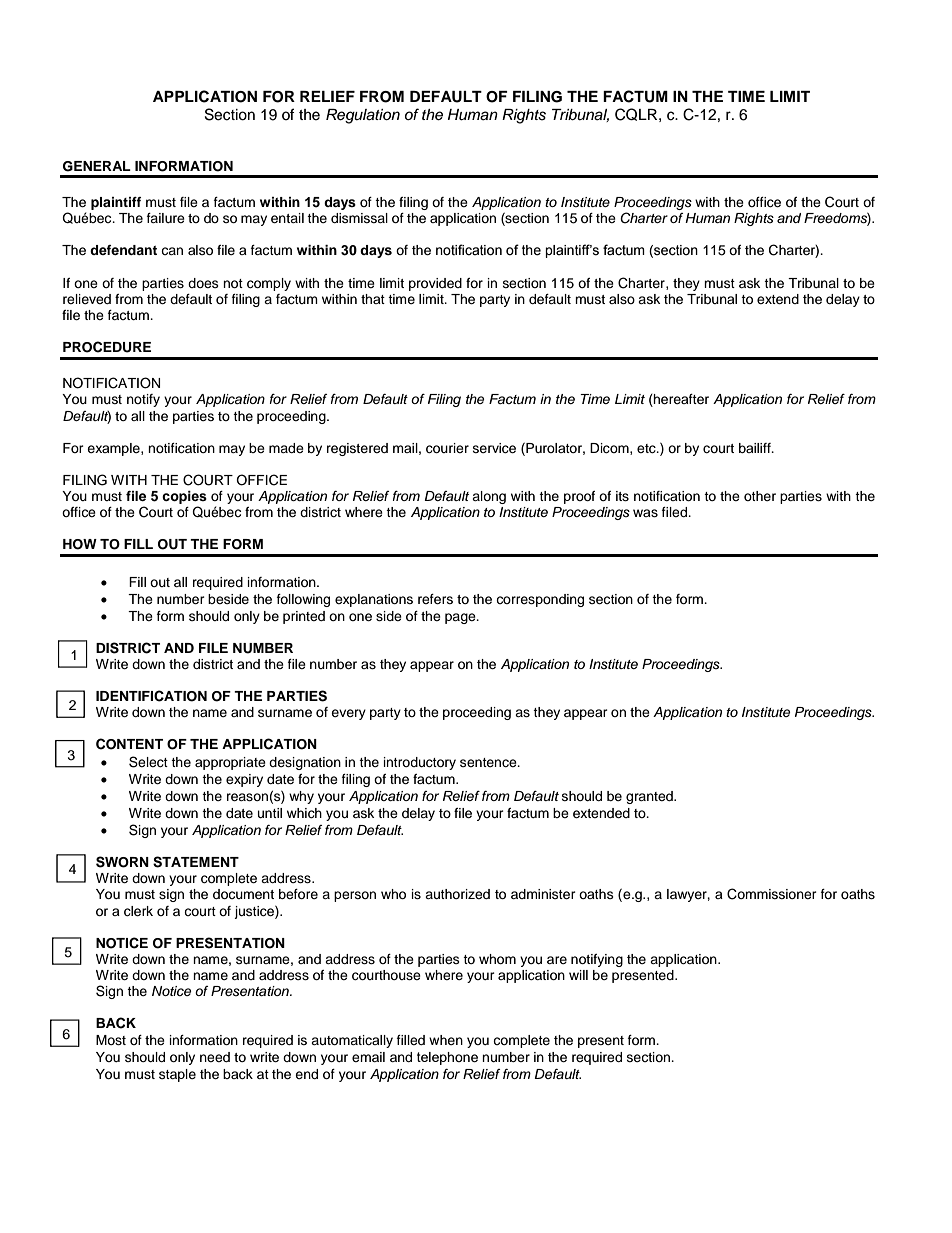 This screenshot has height=1233, width=952. I want to click on GENERAL, so click(97, 166).
